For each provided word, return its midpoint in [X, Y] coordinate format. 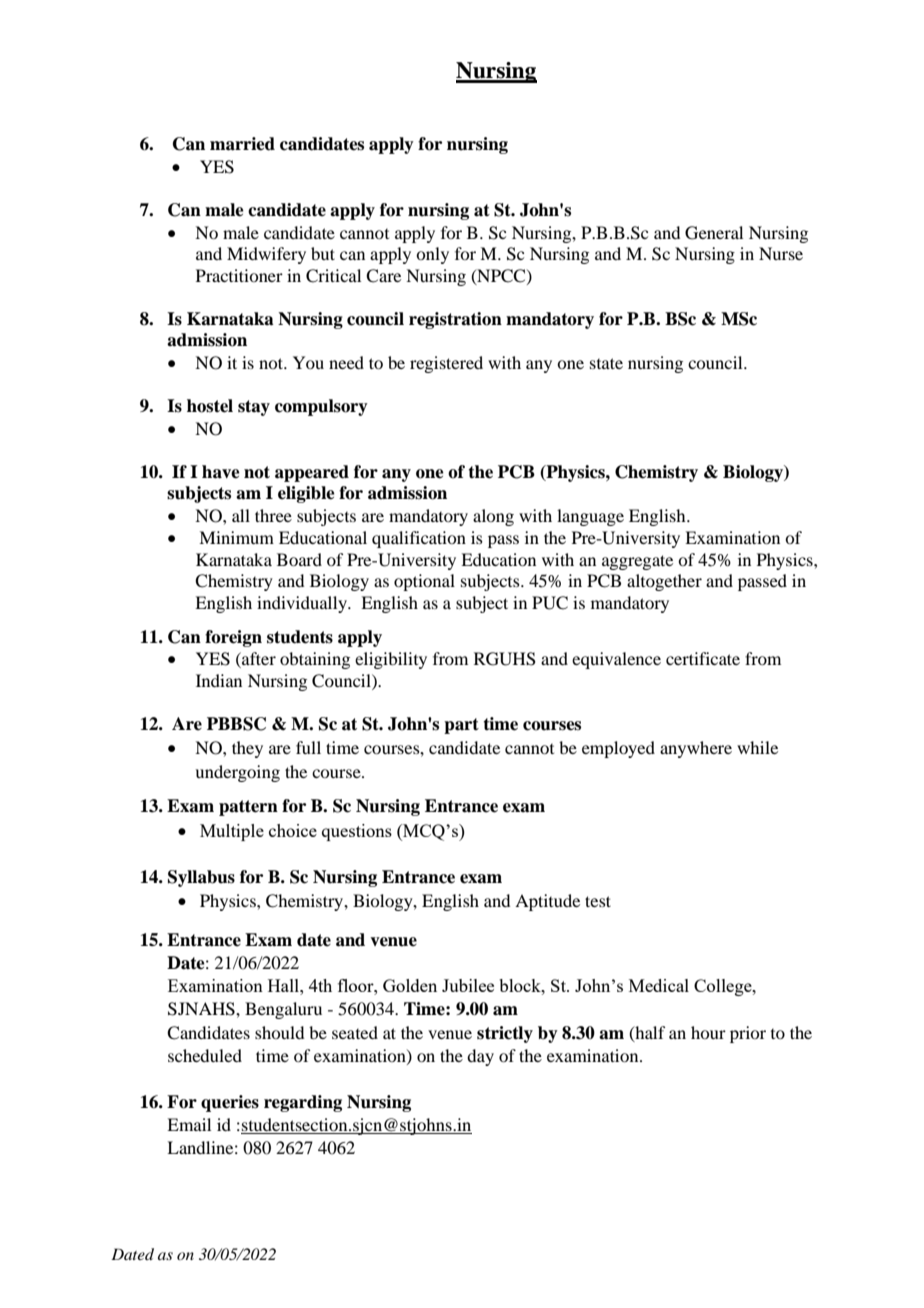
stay [254, 408]
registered [446, 364]
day [480, 1057]
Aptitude [547, 902]
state [606, 363]
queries [230, 1103]
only [432, 255]
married [242, 144]
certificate [703, 658]
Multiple [232, 832]
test [598, 901]
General [714, 233]
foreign [233, 638]
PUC [550, 603]
